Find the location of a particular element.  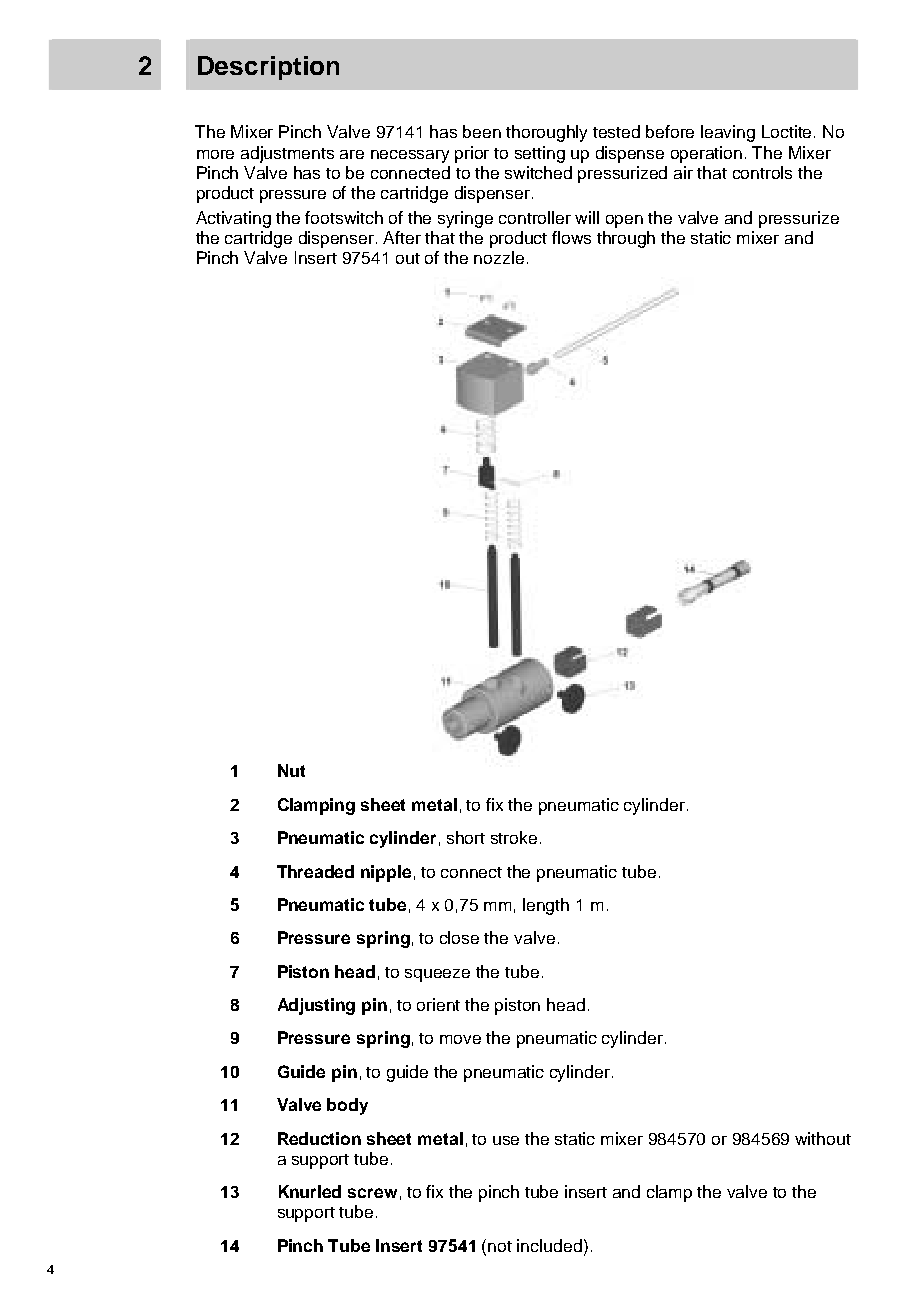

thoroughly is located at coordinates (546, 133).
